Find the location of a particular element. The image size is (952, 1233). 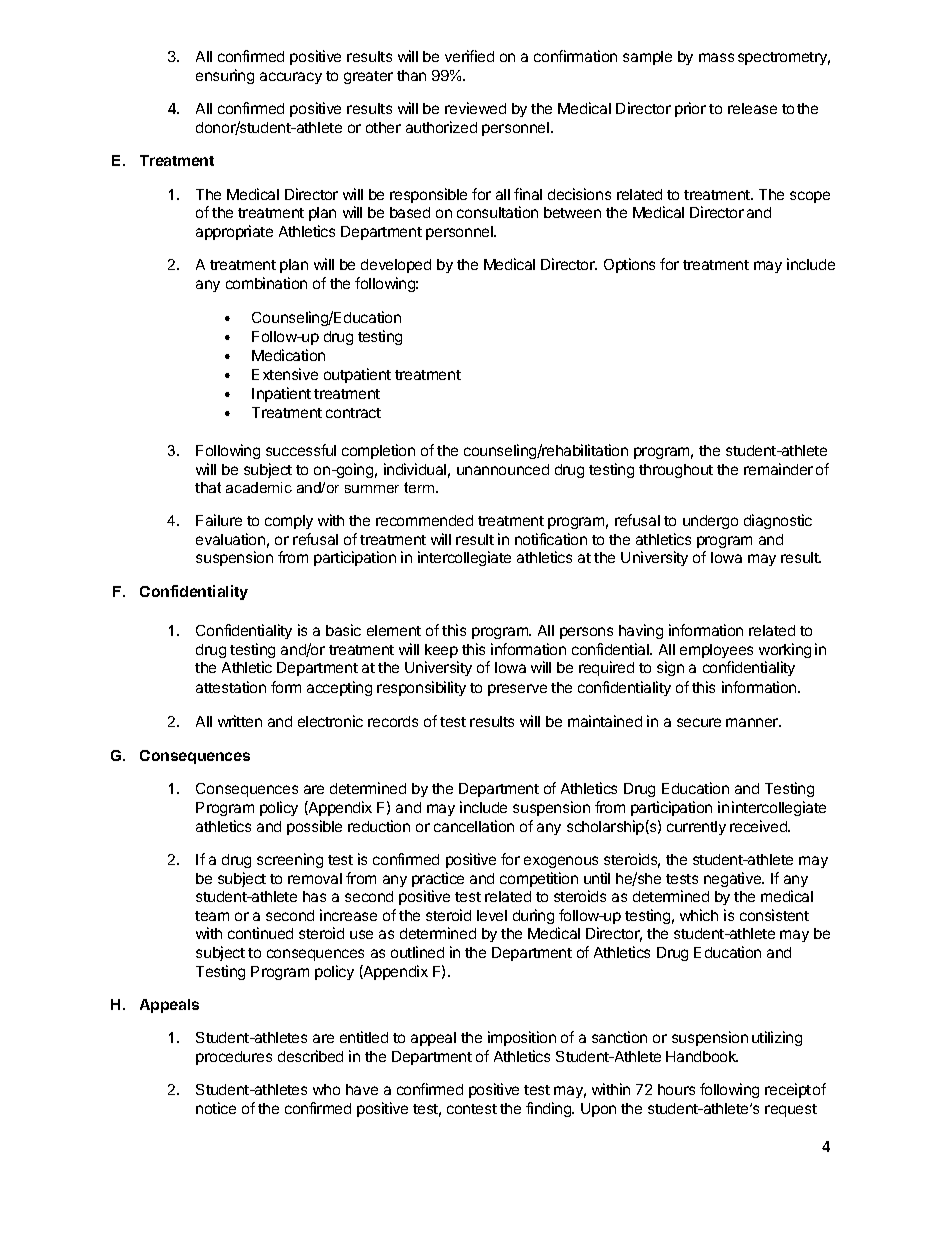

imposition is located at coordinates (522, 1038).
